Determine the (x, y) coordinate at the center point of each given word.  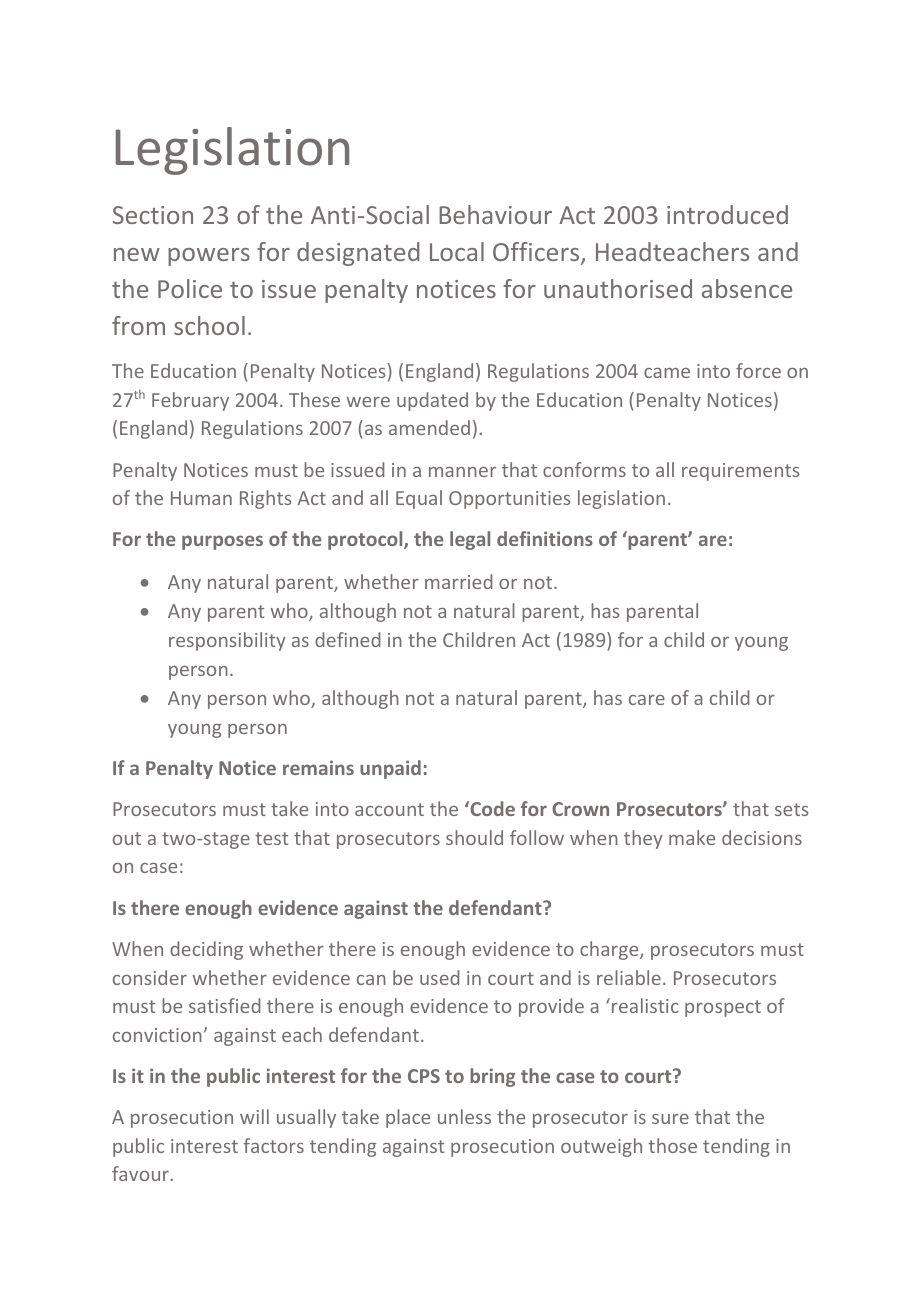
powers (209, 257)
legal (470, 540)
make (692, 837)
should (474, 837)
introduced (727, 214)
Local (457, 251)
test (271, 838)
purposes (222, 542)
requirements (741, 472)
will (254, 1116)
